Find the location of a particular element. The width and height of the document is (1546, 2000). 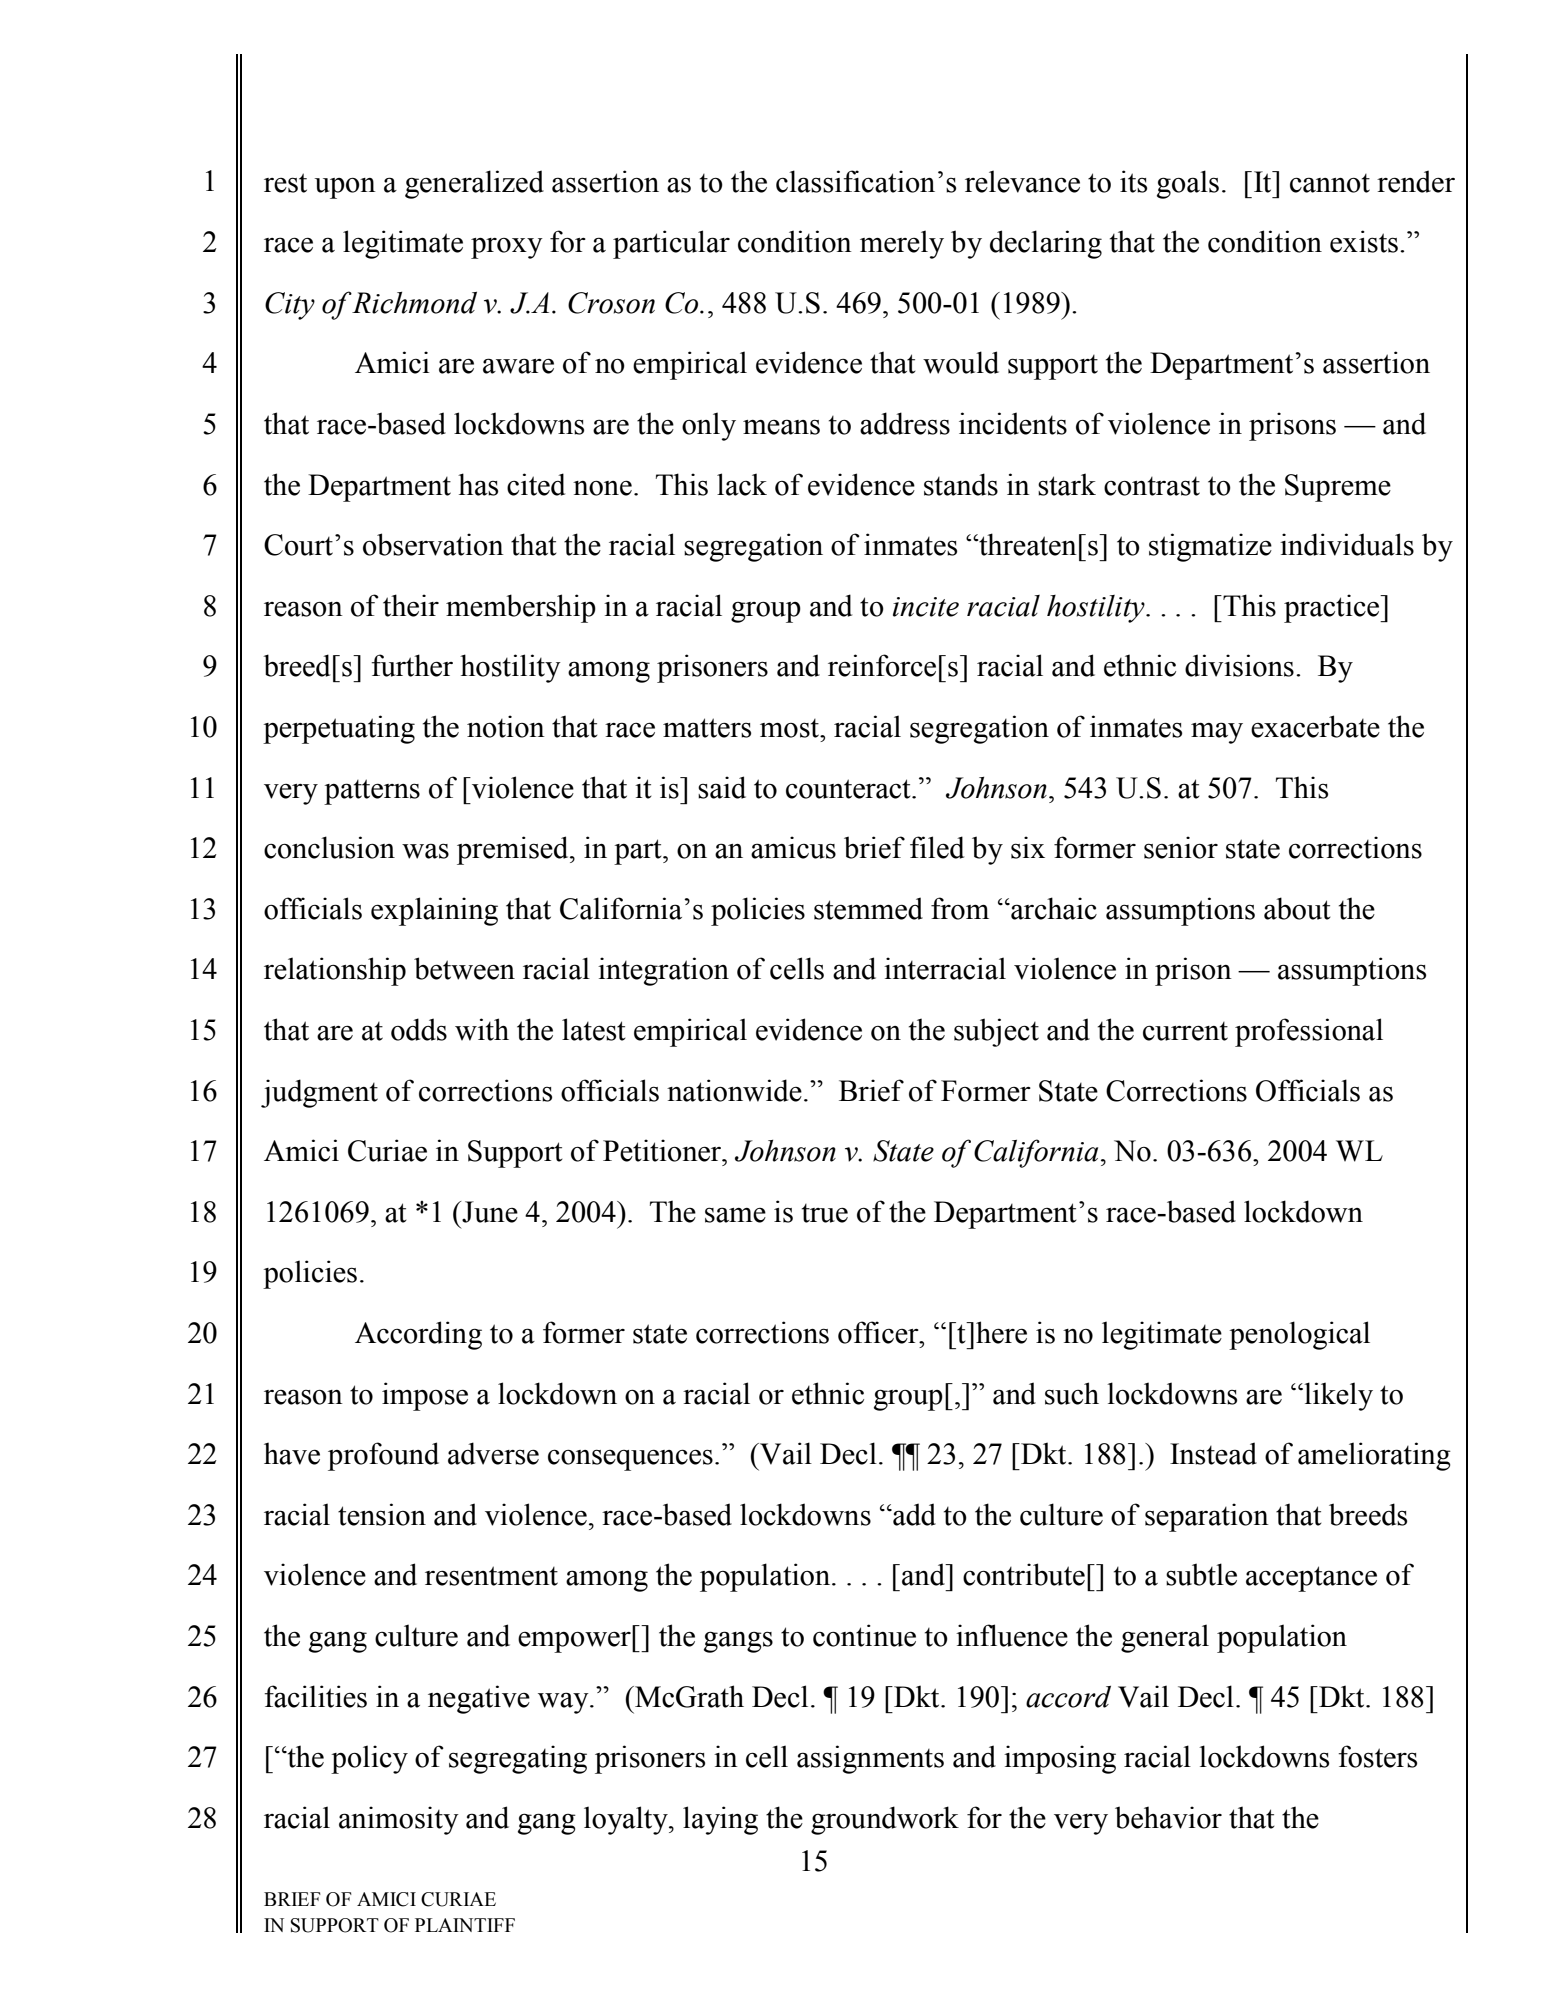

proxy is located at coordinates (507, 248).
